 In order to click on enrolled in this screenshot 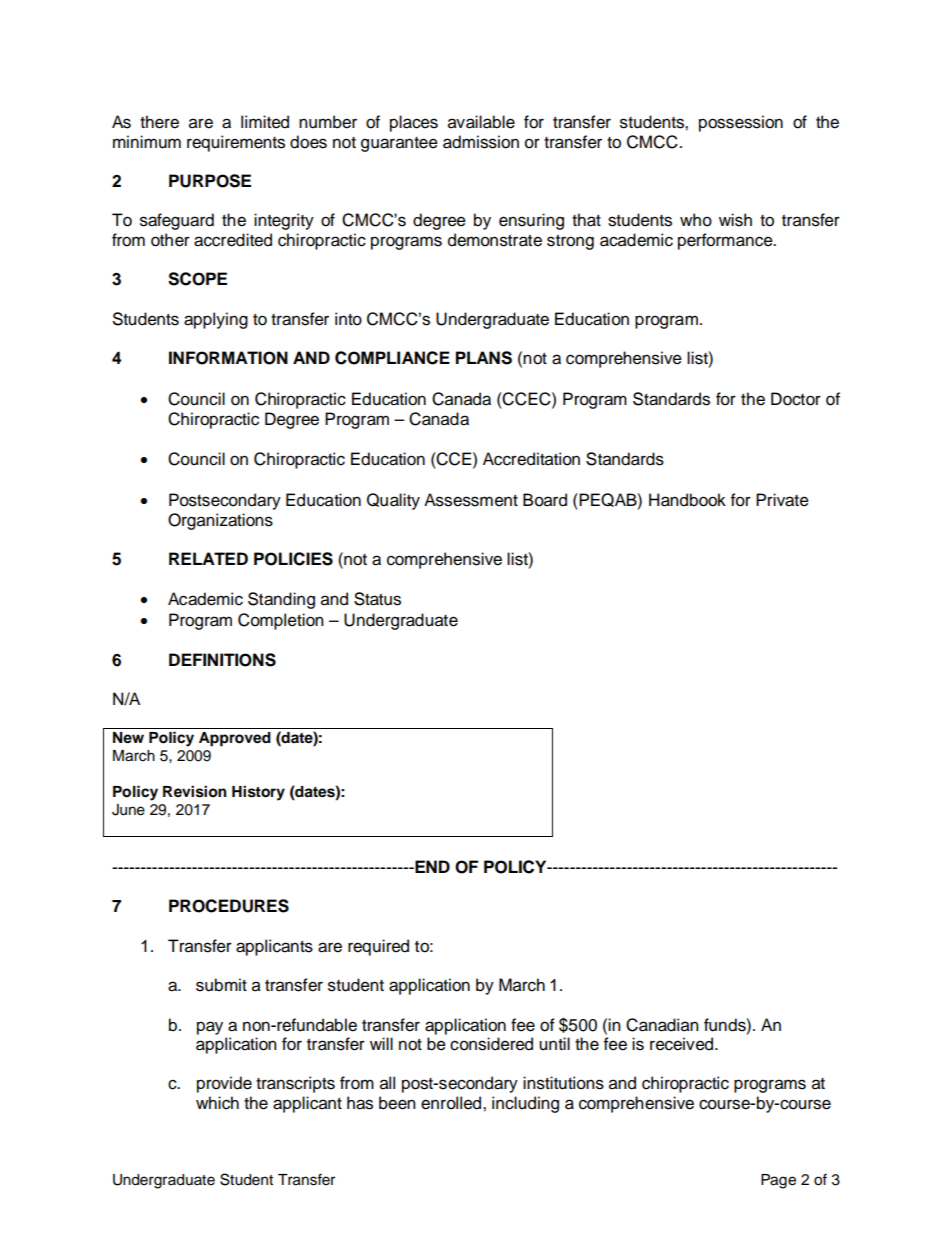, I will do `click(452, 1103)`.
